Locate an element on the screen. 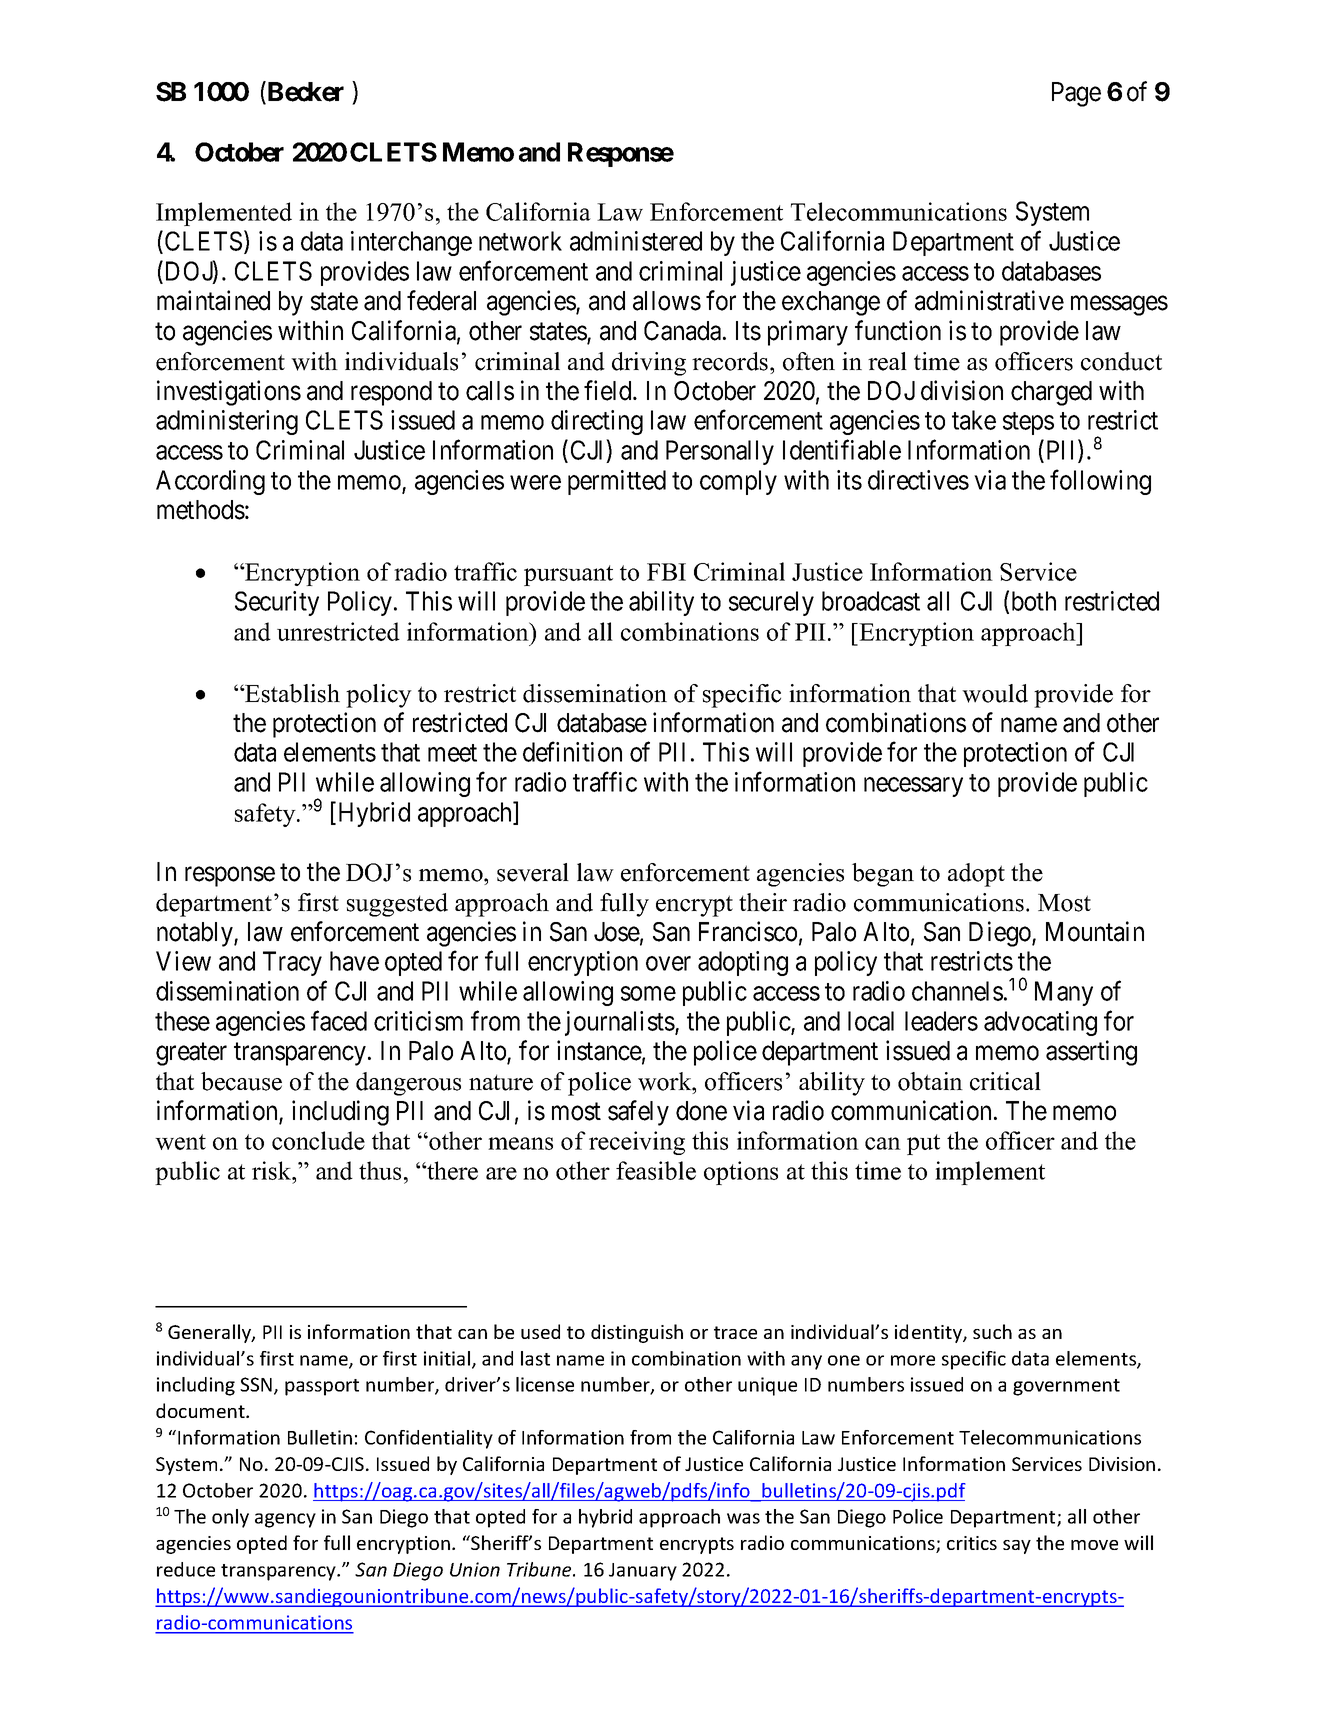 The height and width of the screenshot is (1713, 1323). Security is located at coordinates (277, 603).
